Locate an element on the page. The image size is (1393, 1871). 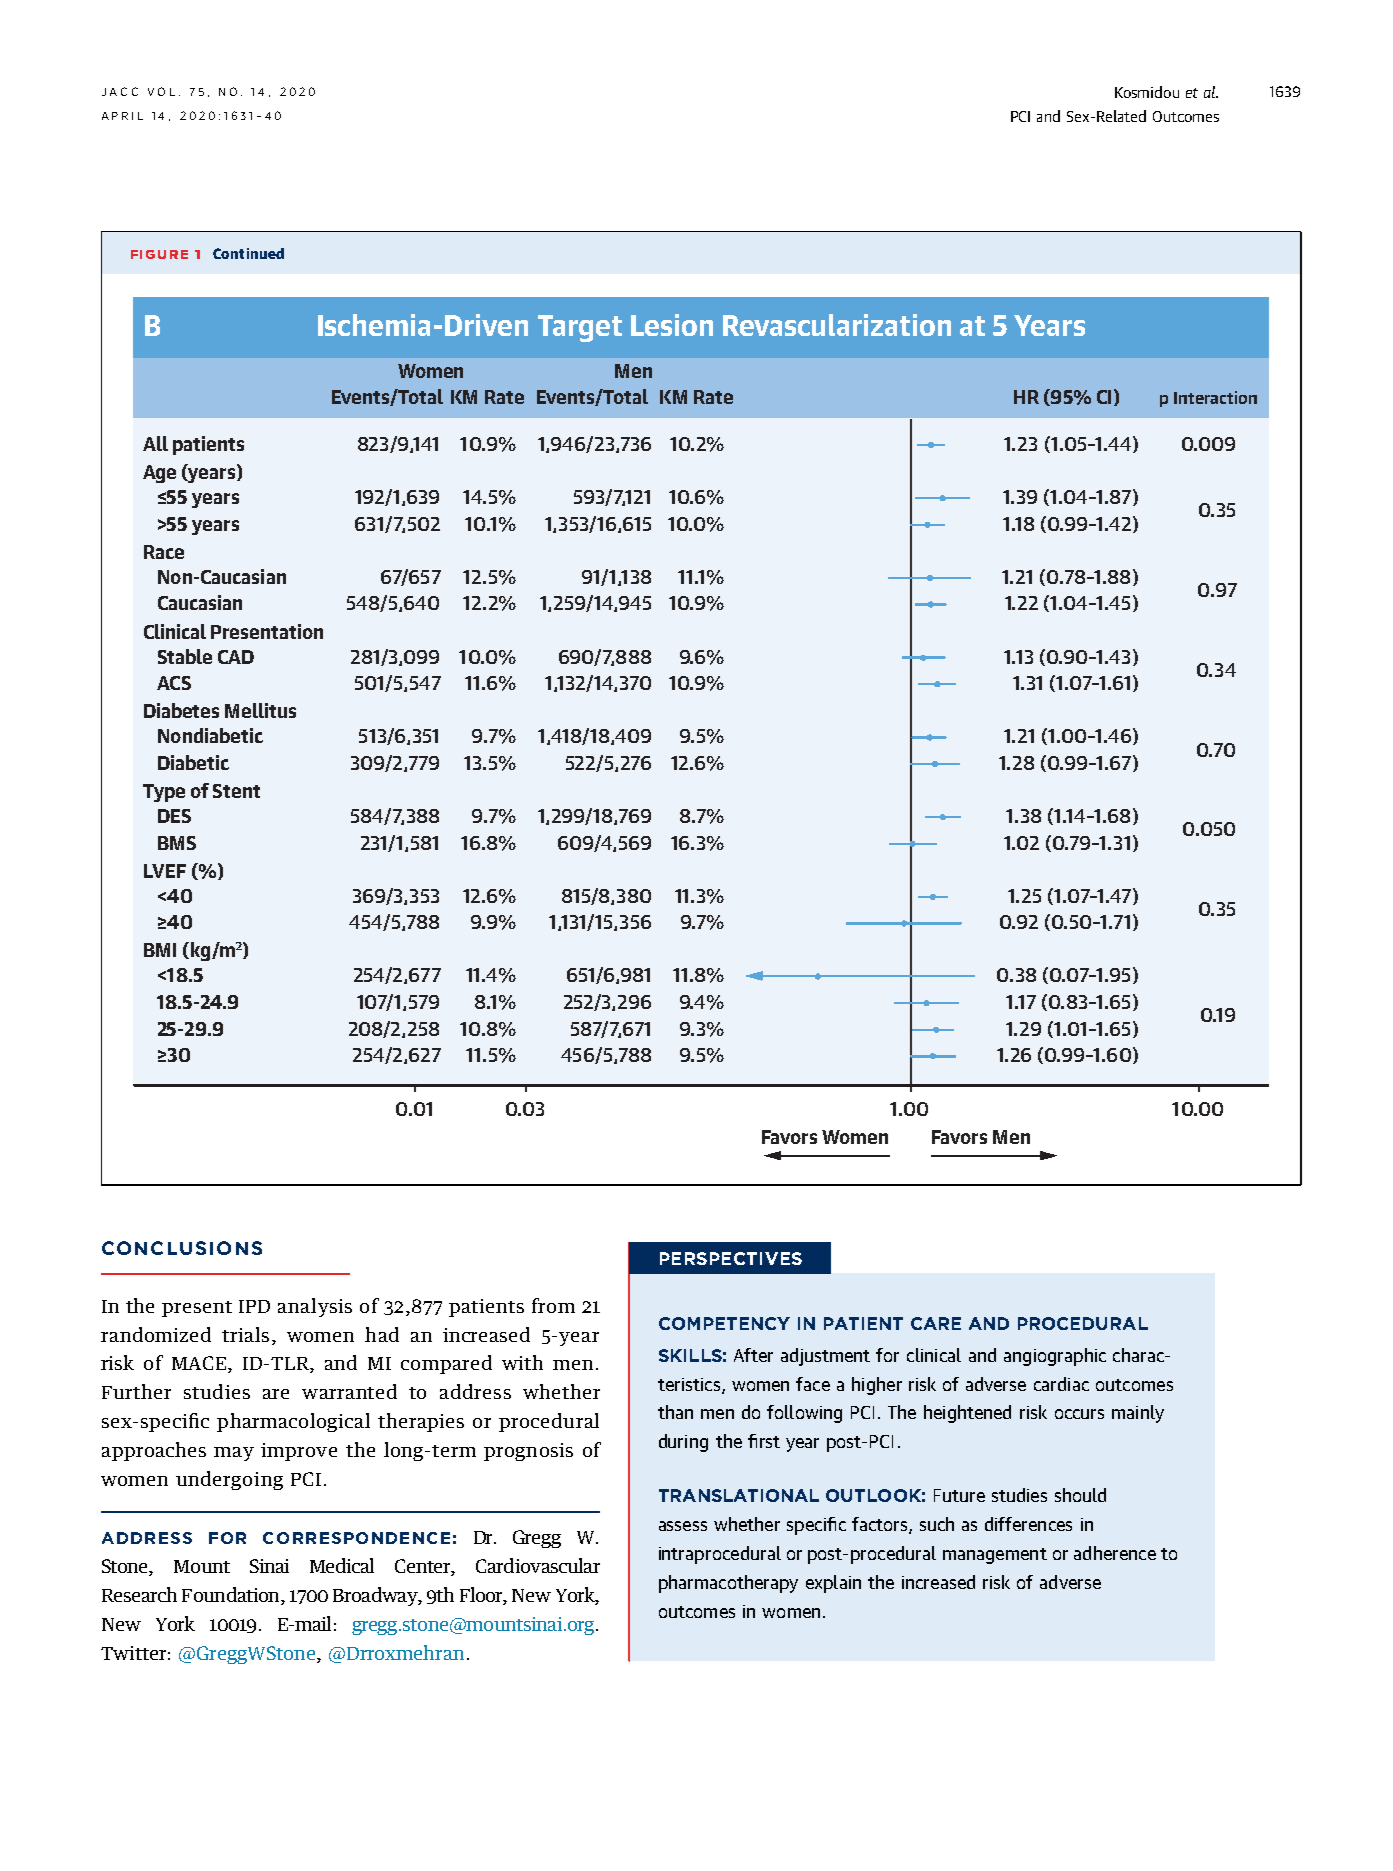
Lesion is located at coordinates (672, 325).
